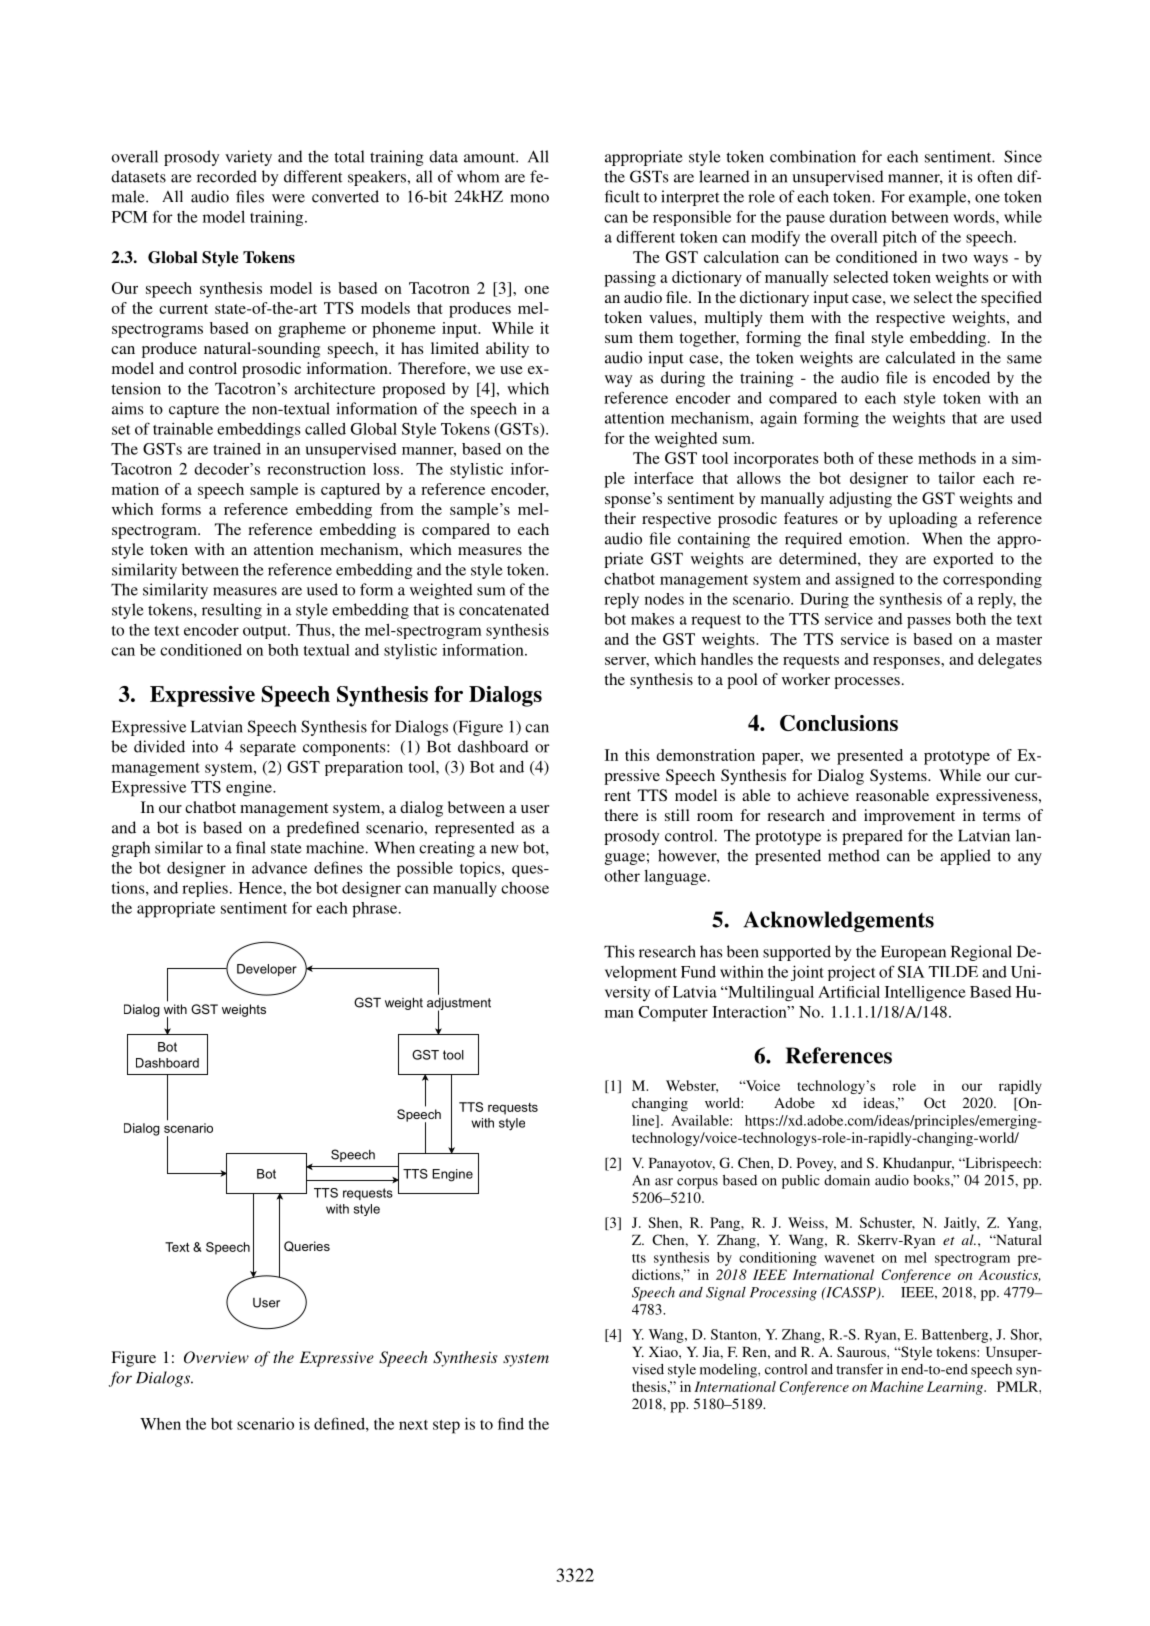 The image size is (1150, 1626). What do you see at coordinates (677, 815) in the document?
I see `still` at bounding box center [677, 815].
